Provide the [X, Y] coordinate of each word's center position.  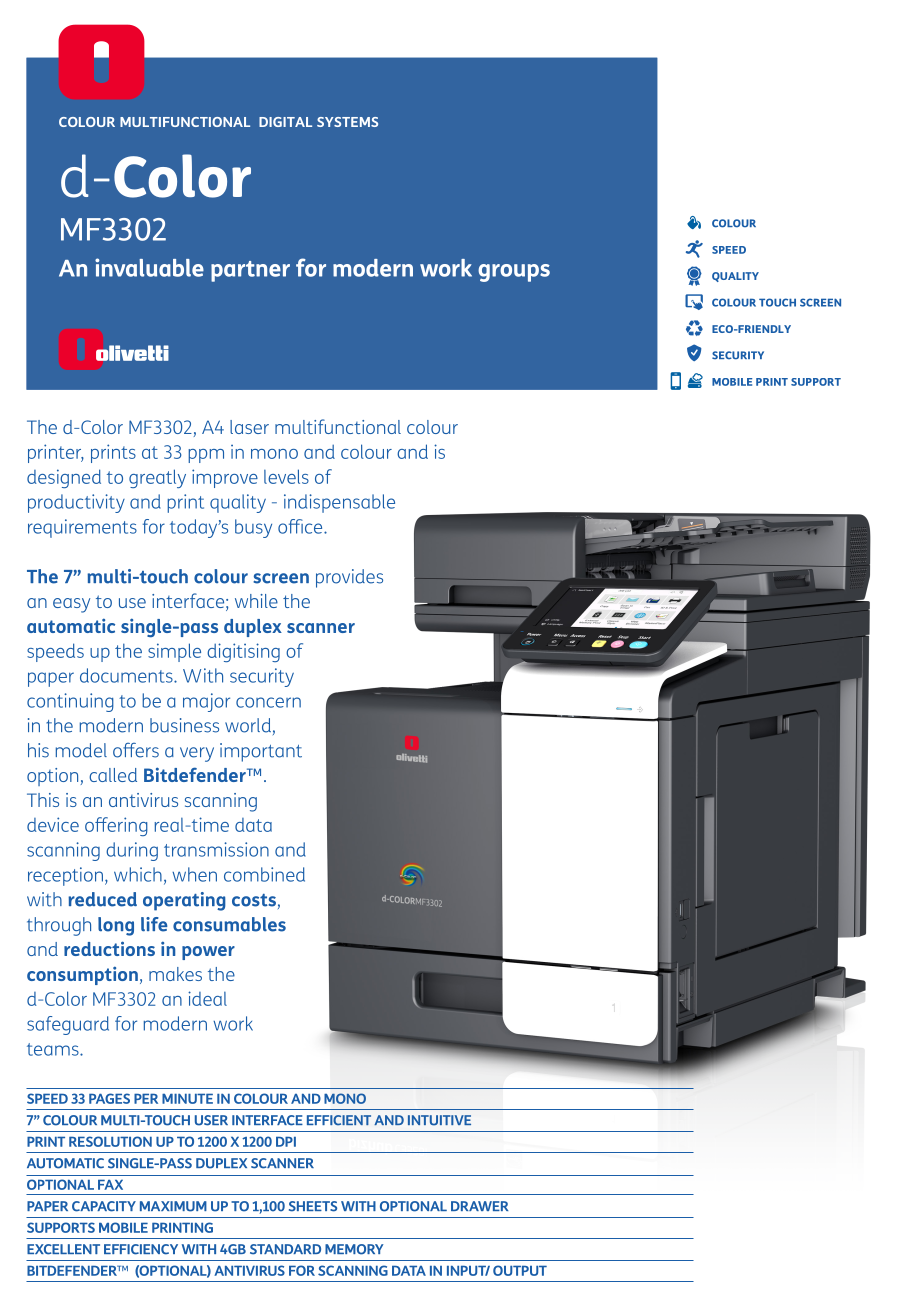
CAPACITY [104, 1206]
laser [249, 427]
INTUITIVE [439, 1120]
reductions [109, 948]
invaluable [149, 267]
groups [514, 273]
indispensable [339, 503]
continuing [70, 702]
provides [349, 578]
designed [64, 478]
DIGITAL [285, 122]
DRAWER [479, 1206]
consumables [229, 924]
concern [268, 702]
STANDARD [285, 1249]
